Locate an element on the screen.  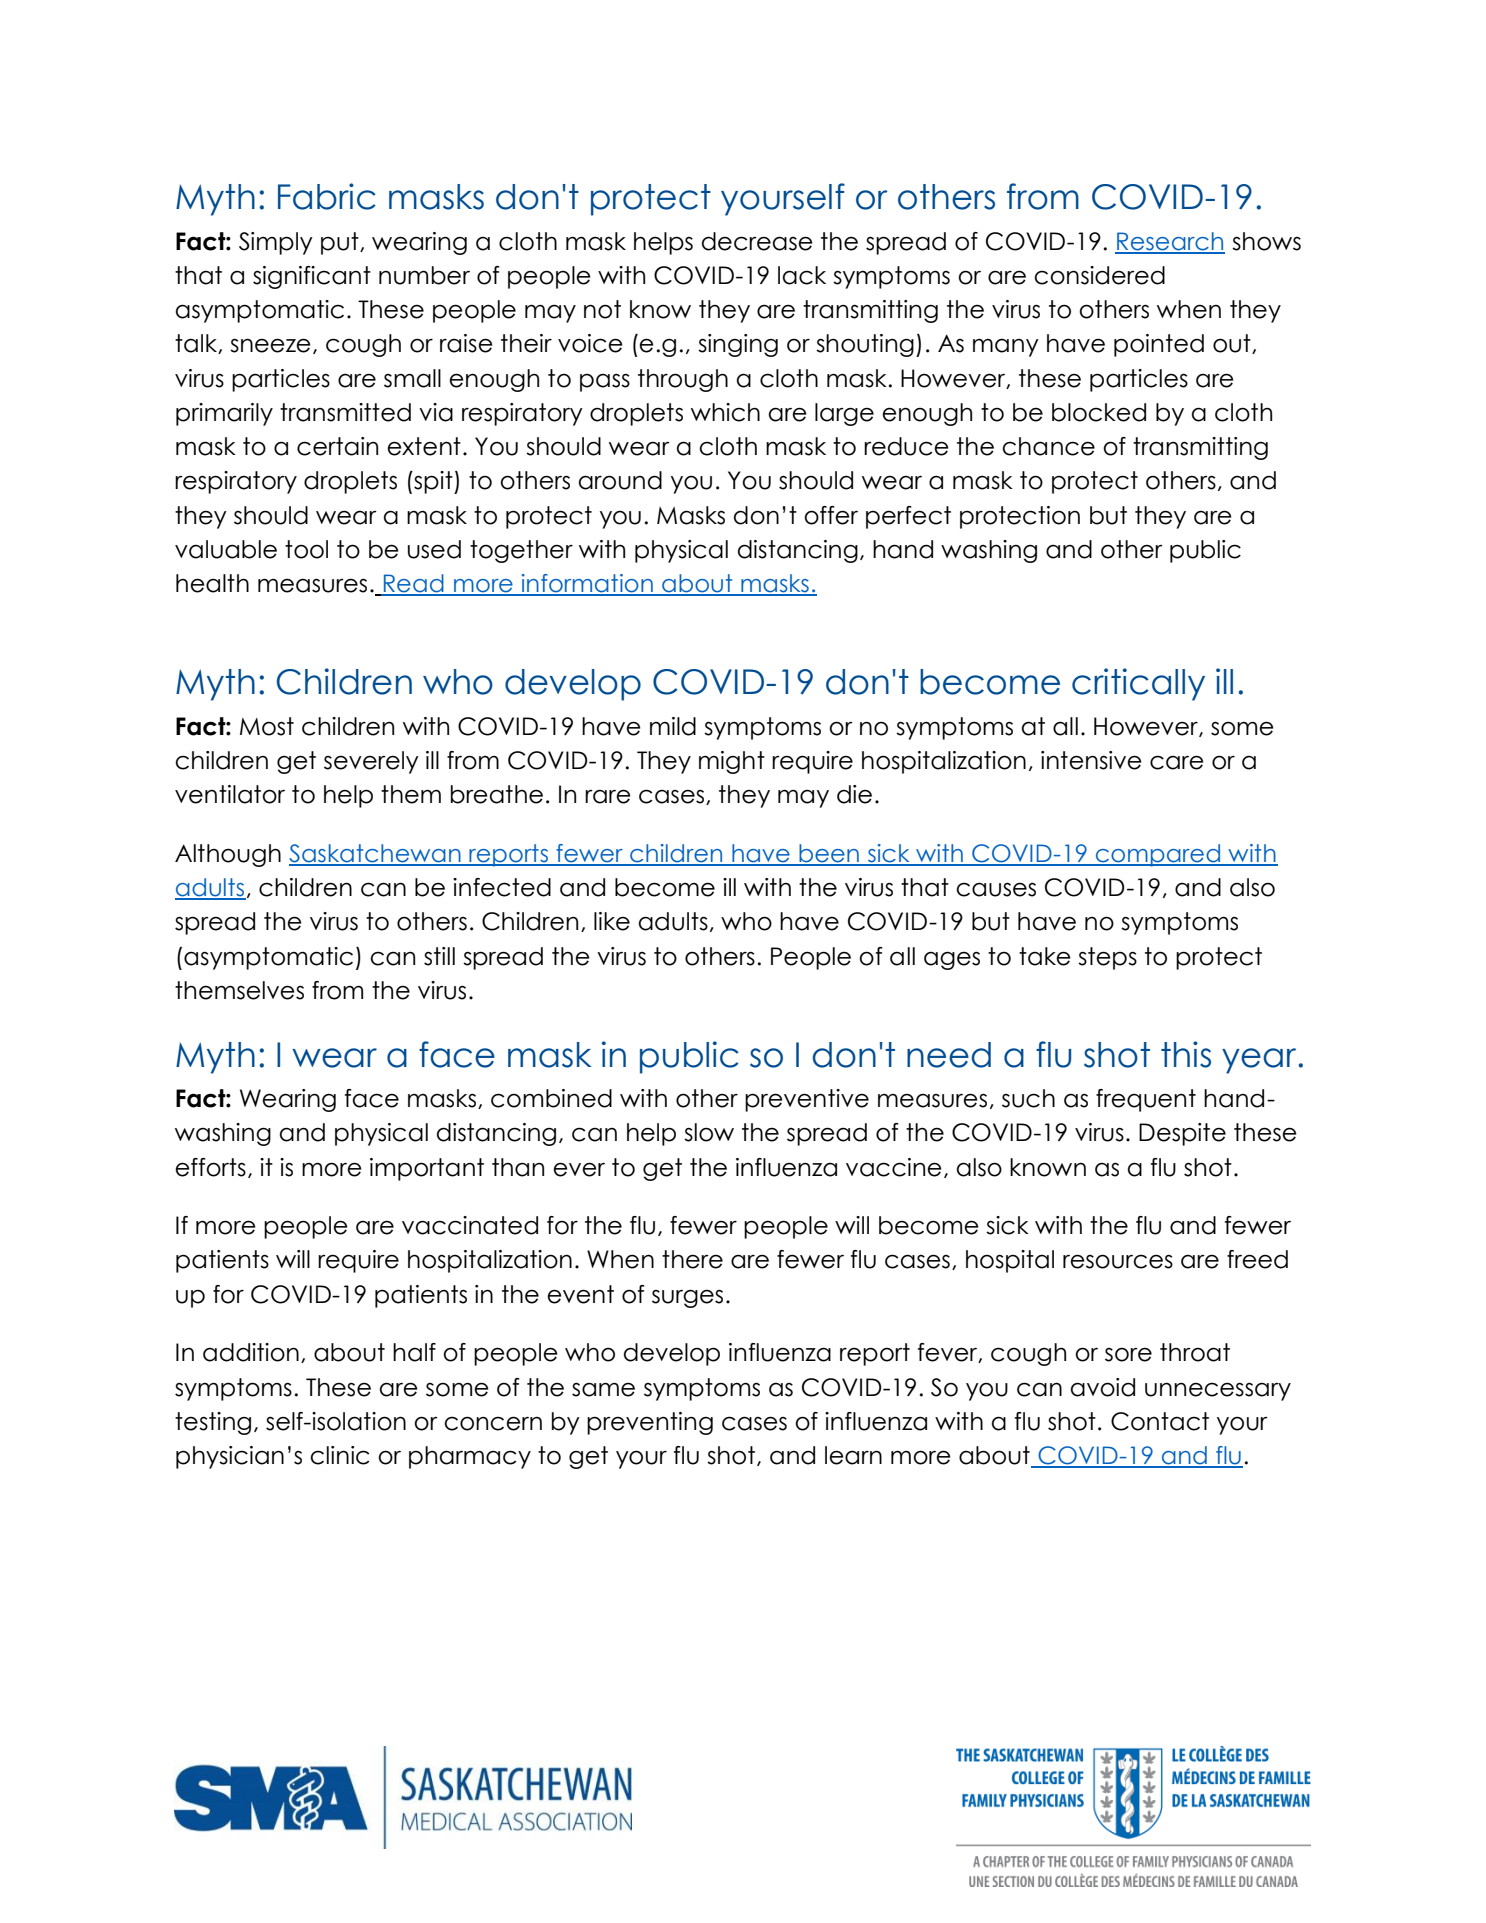
clinic is located at coordinates (340, 1455).
